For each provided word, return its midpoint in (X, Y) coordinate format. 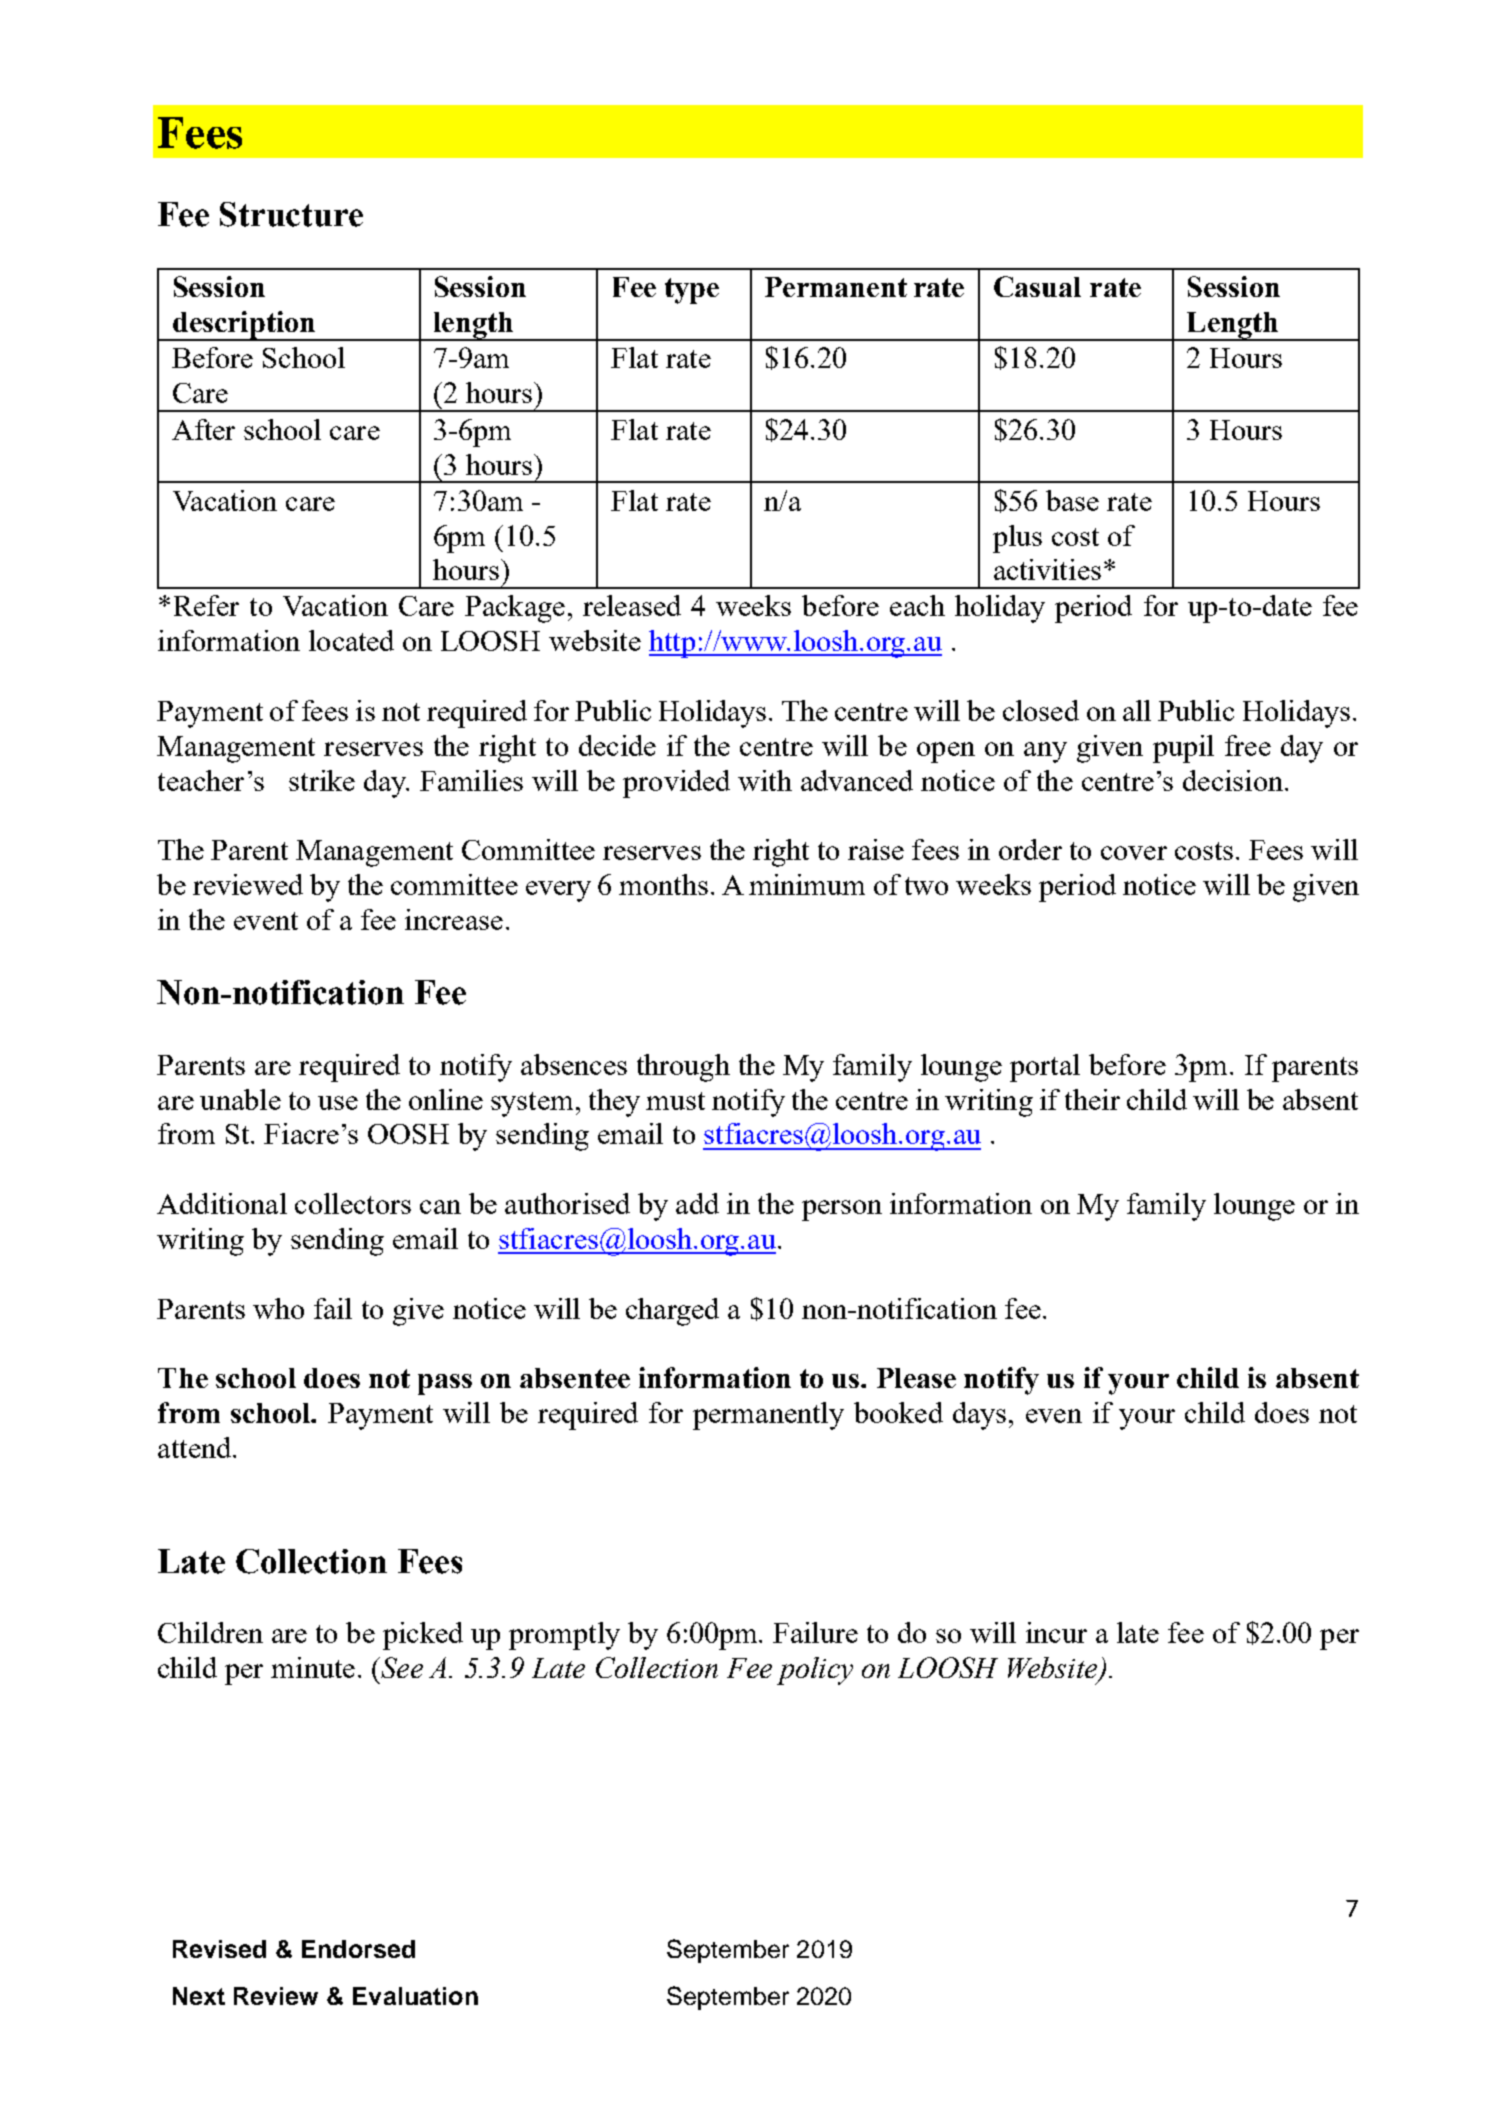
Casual (1037, 286)
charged (672, 1312)
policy (815, 1671)
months (663, 884)
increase (454, 919)
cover (1134, 853)
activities (1047, 569)
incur (1056, 1632)
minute (313, 1667)
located (351, 640)
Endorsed (358, 1949)
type (692, 291)
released (632, 605)
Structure (291, 214)
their (1092, 1099)
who (278, 1308)
